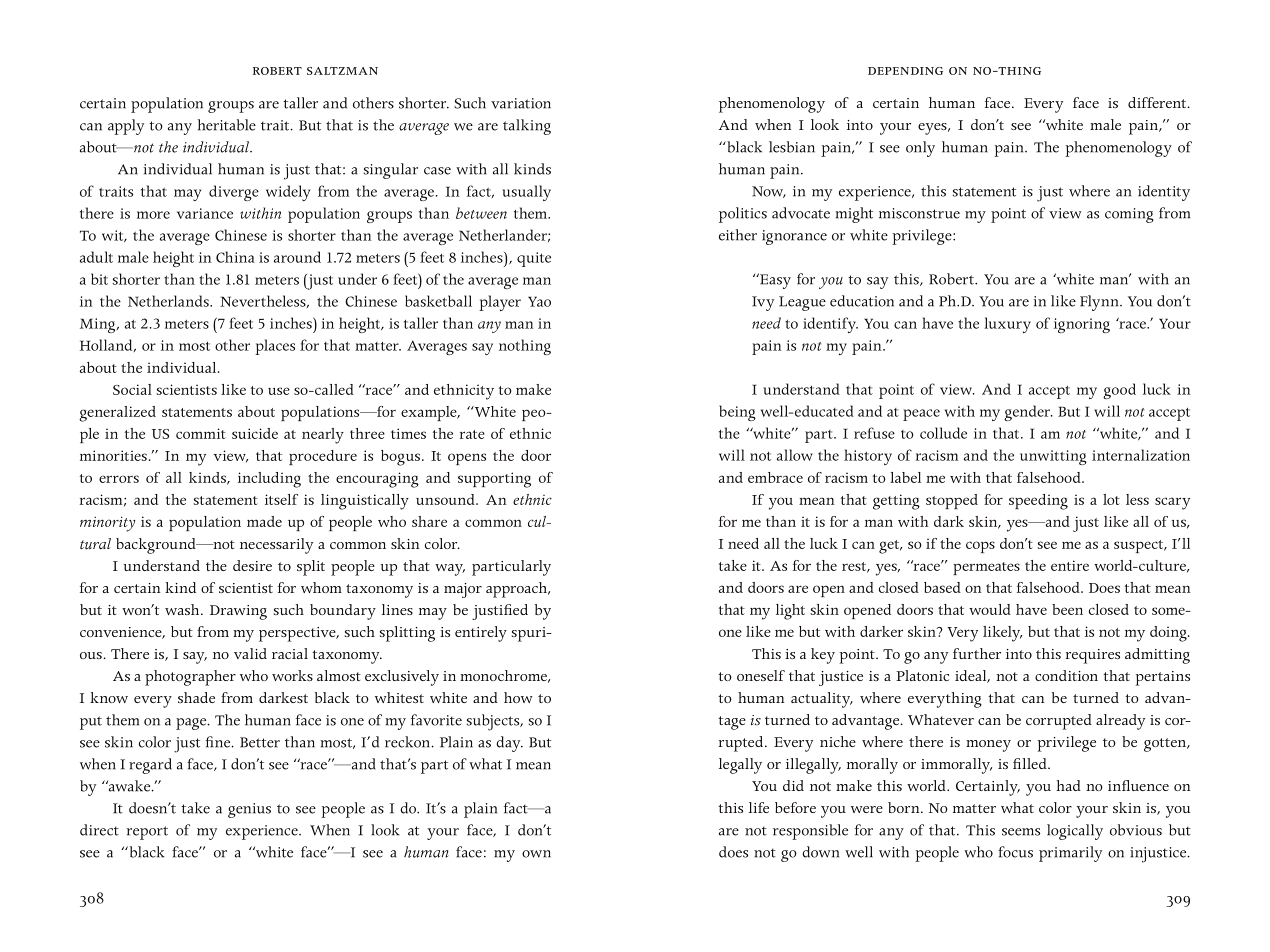  Describe the element at coordinates (249, 810) in the screenshot. I see `genius` at that location.
